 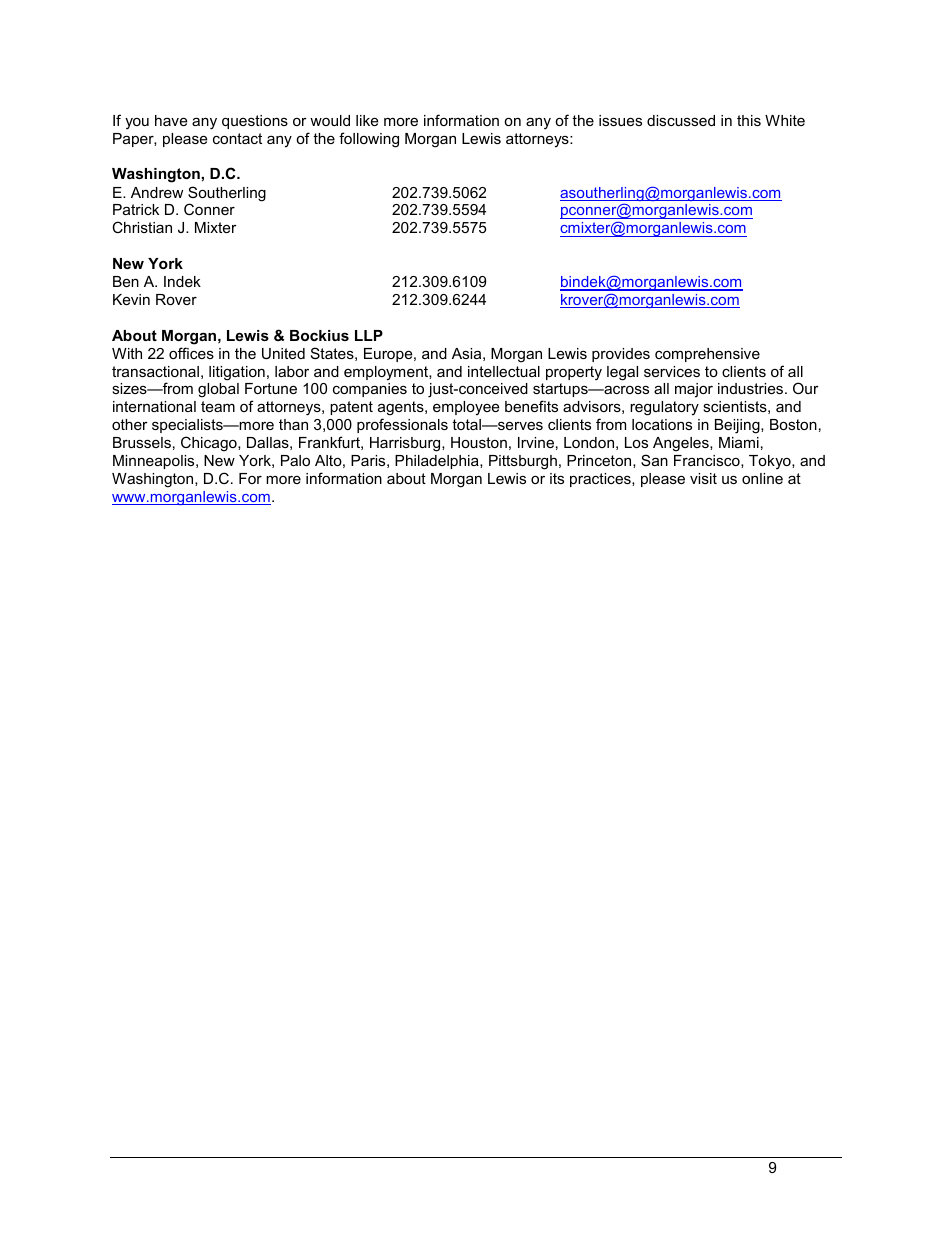 I want to click on contact, so click(x=237, y=138).
